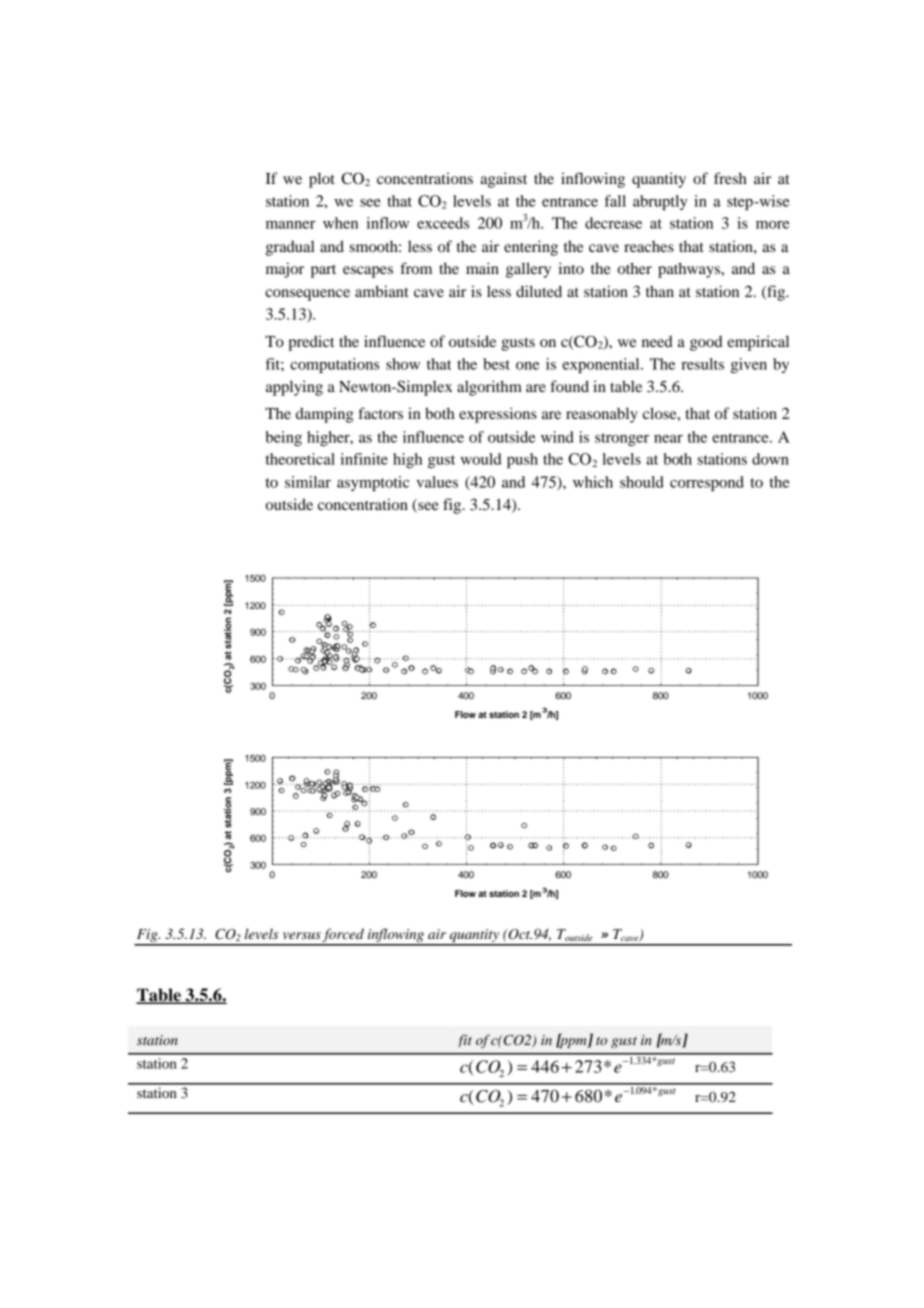 This document has height=1308, width=924. I want to click on correspond, so click(707, 483).
